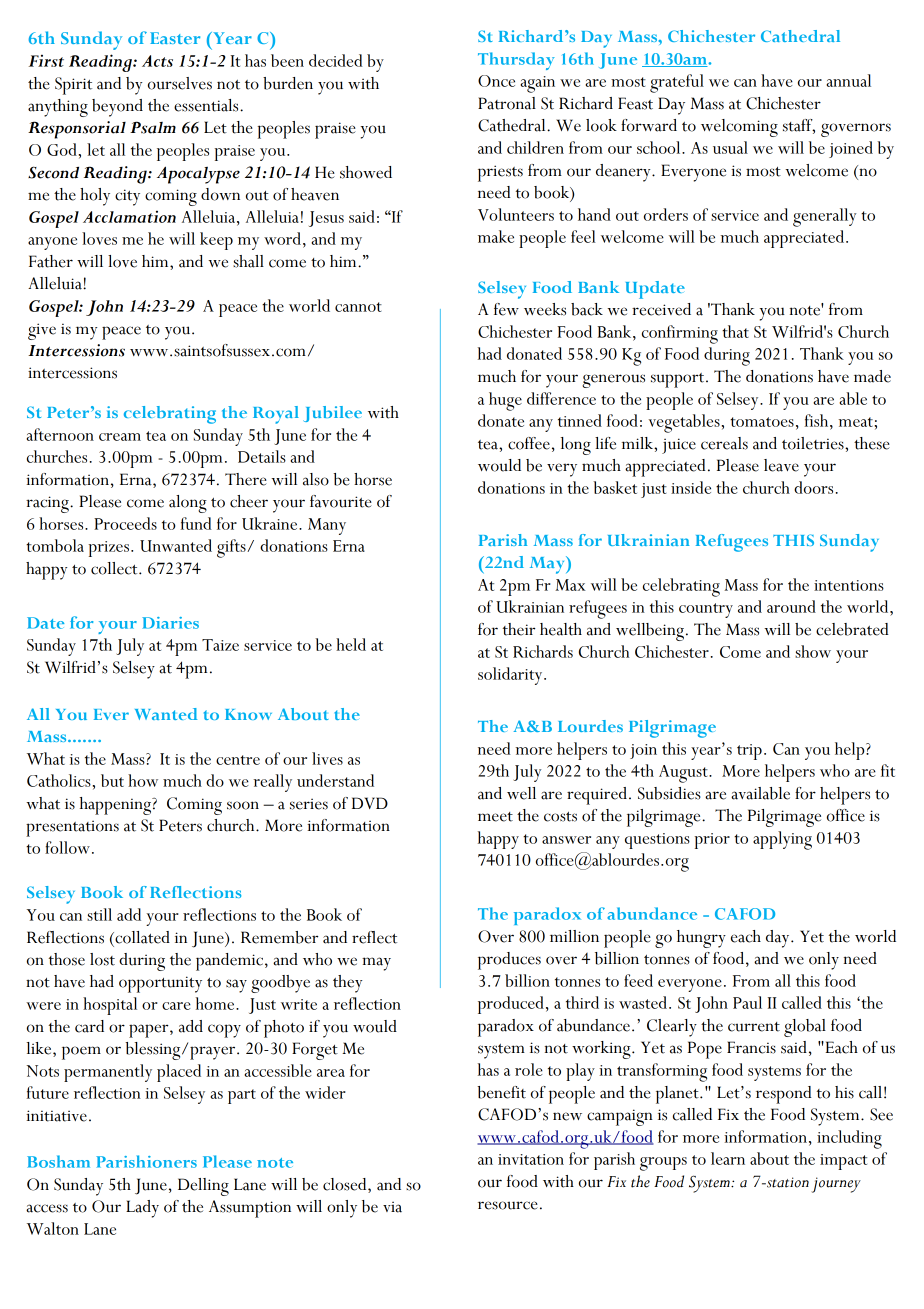 The height and width of the document is (1309, 924). What do you see at coordinates (170, 623) in the document?
I see `Diaries` at bounding box center [170, 623].
